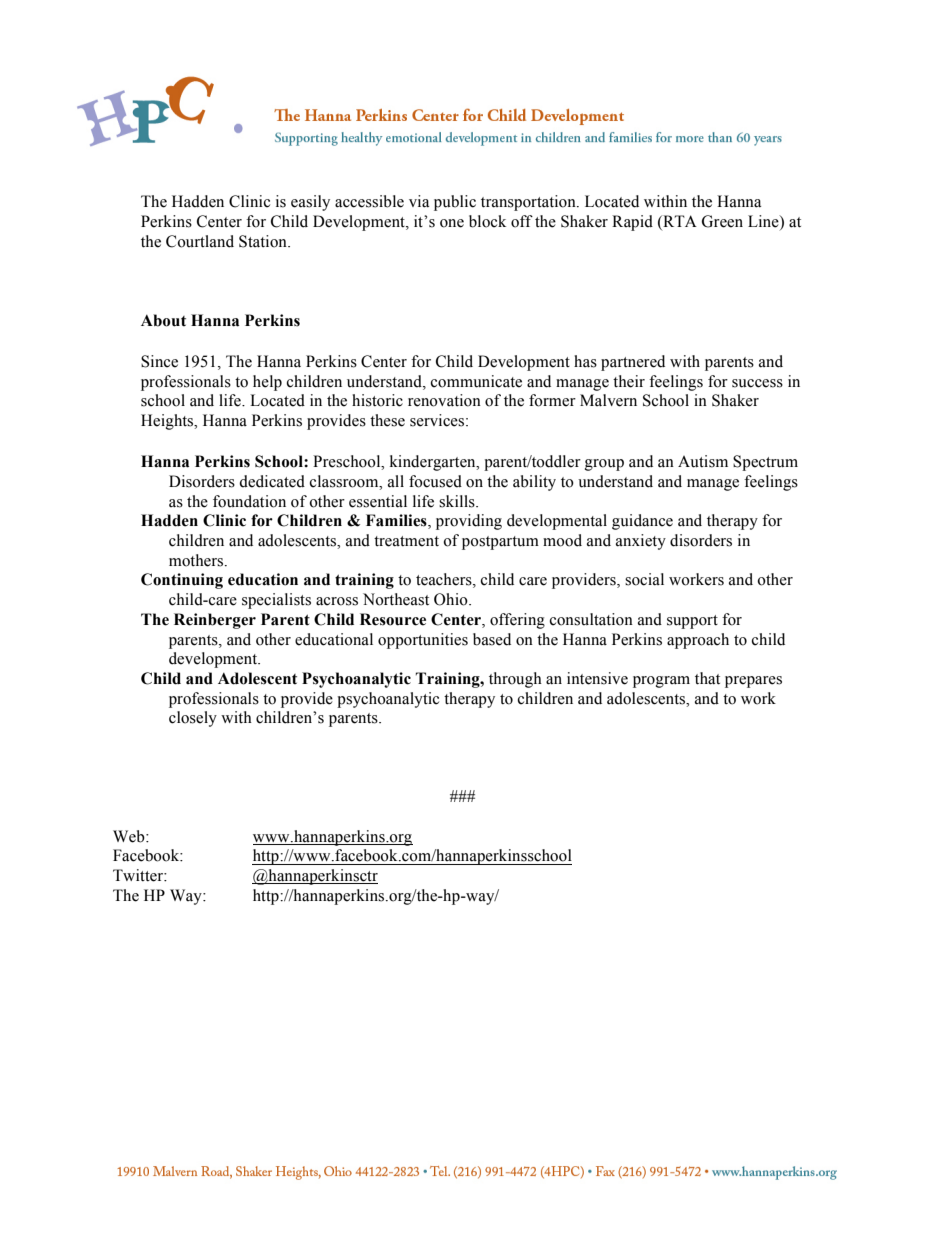 The image size is (952, 1233). I want to click on Courtland, so click(200, 241).
